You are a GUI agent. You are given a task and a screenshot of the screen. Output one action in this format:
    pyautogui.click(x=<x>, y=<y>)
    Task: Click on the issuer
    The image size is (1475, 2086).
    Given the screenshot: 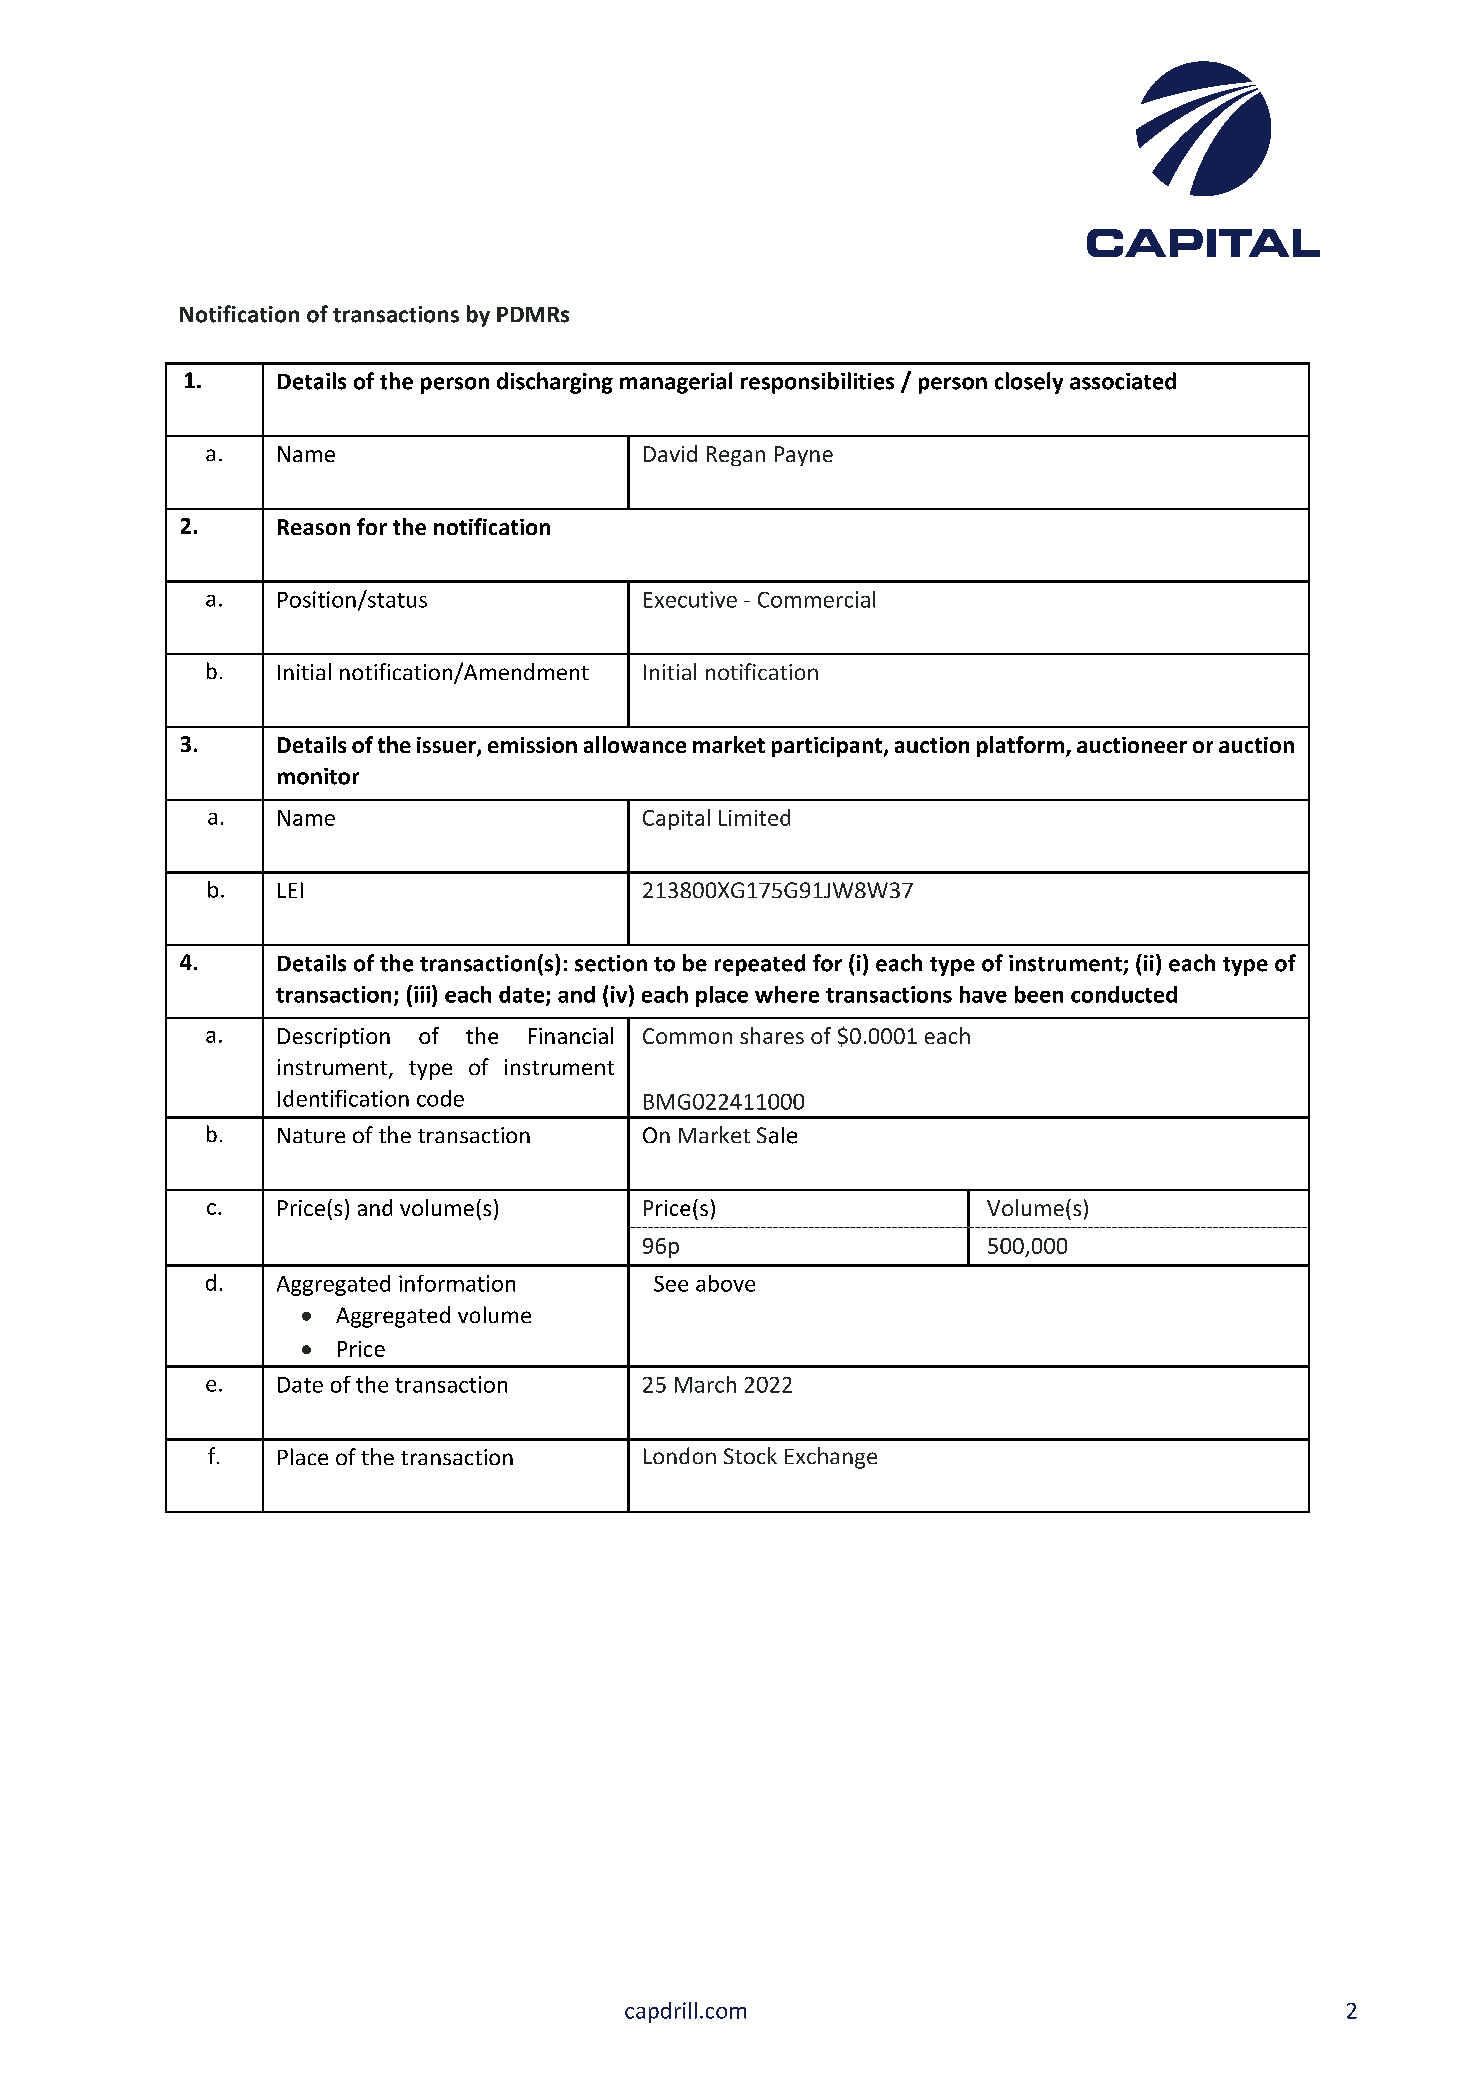 What is the action you would take?
    pyautogui.click(x=447, y=746)
